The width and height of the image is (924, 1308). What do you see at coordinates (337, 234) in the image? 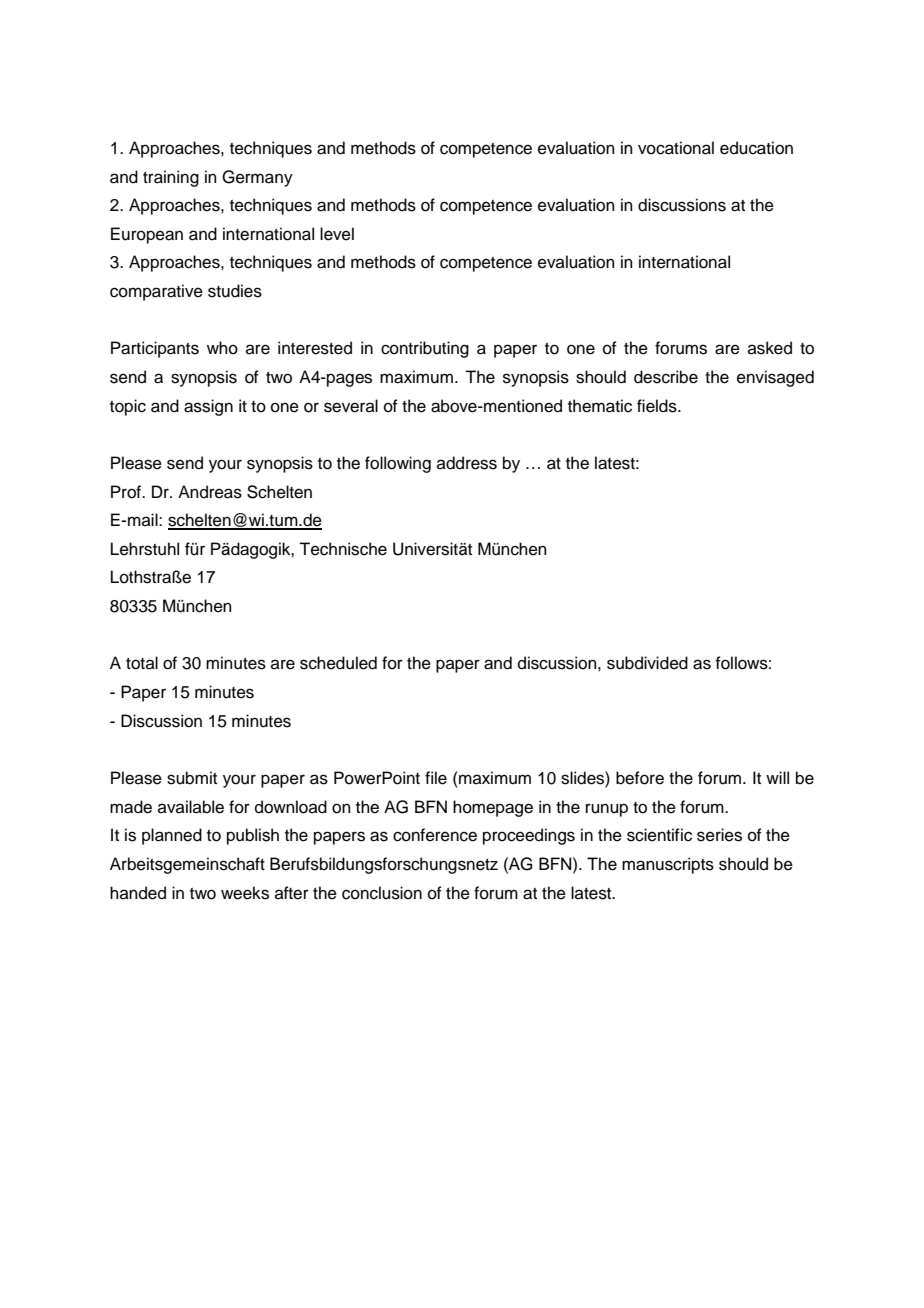
I see `level` at bounding box center [337, 234].
